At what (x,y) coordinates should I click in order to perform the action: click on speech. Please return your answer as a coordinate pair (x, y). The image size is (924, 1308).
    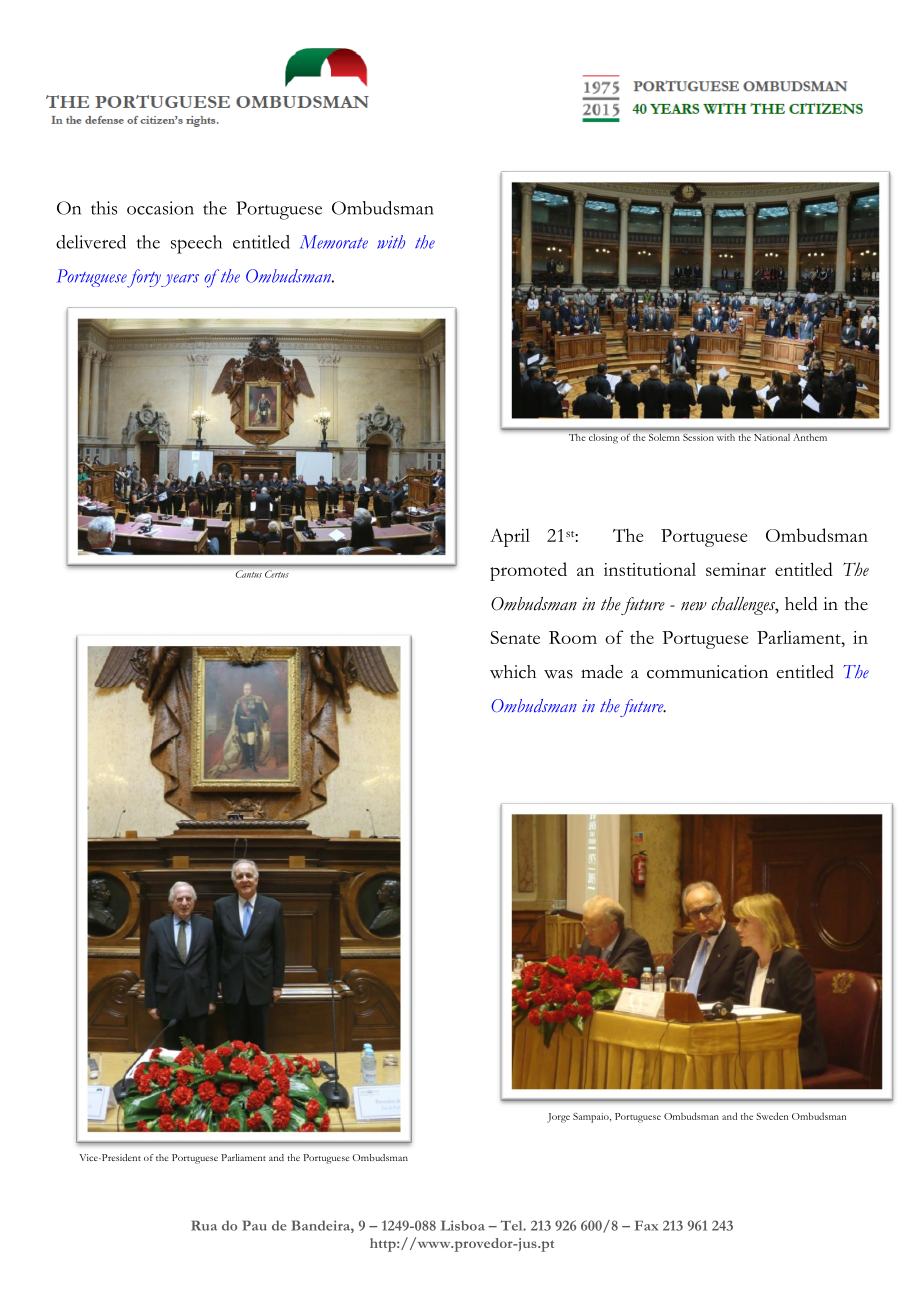
    Looking at the image, I should click on (196, 244).
